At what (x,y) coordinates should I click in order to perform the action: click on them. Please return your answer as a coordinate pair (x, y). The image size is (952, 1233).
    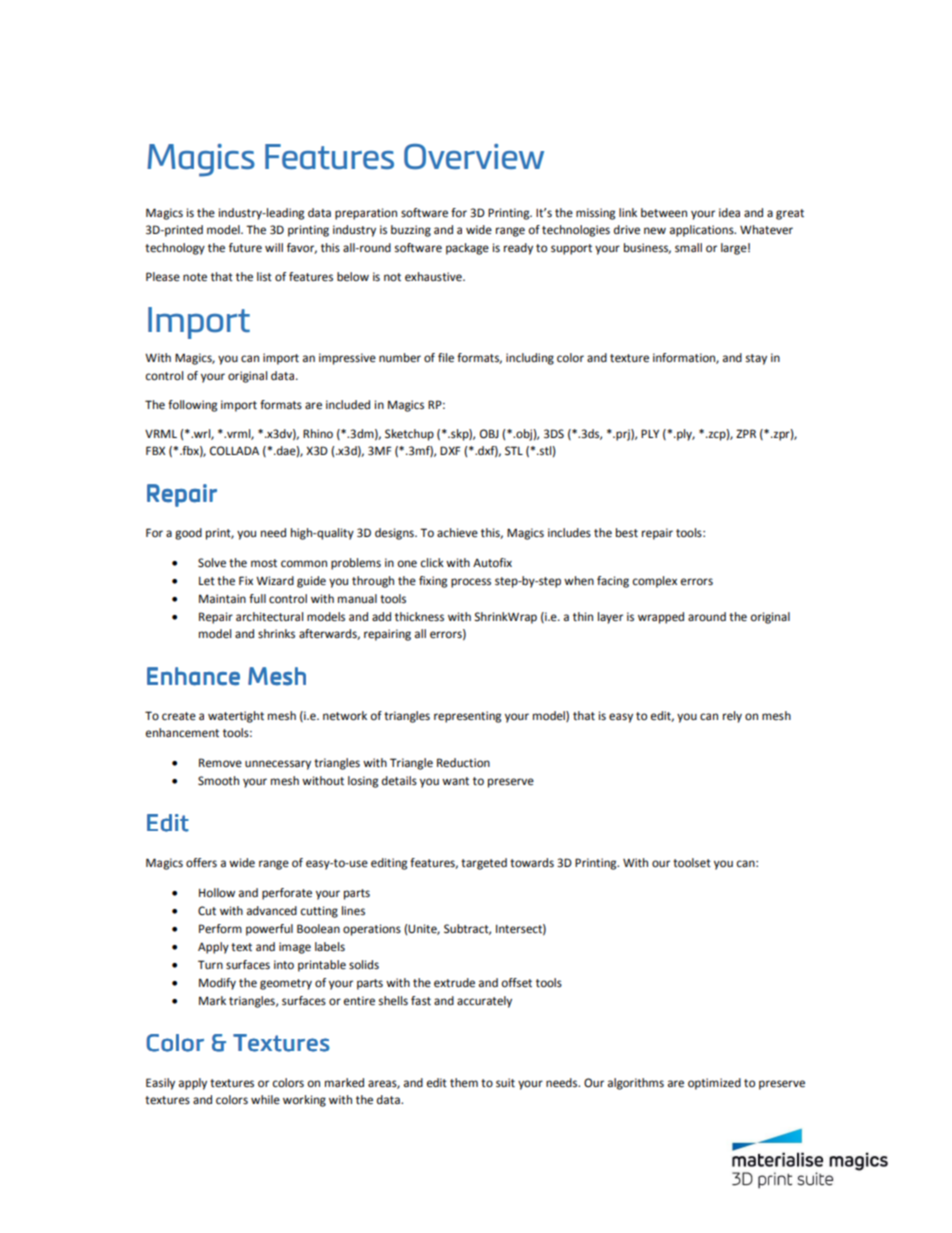
    Looking at the image, I should click on (464, 1083).
